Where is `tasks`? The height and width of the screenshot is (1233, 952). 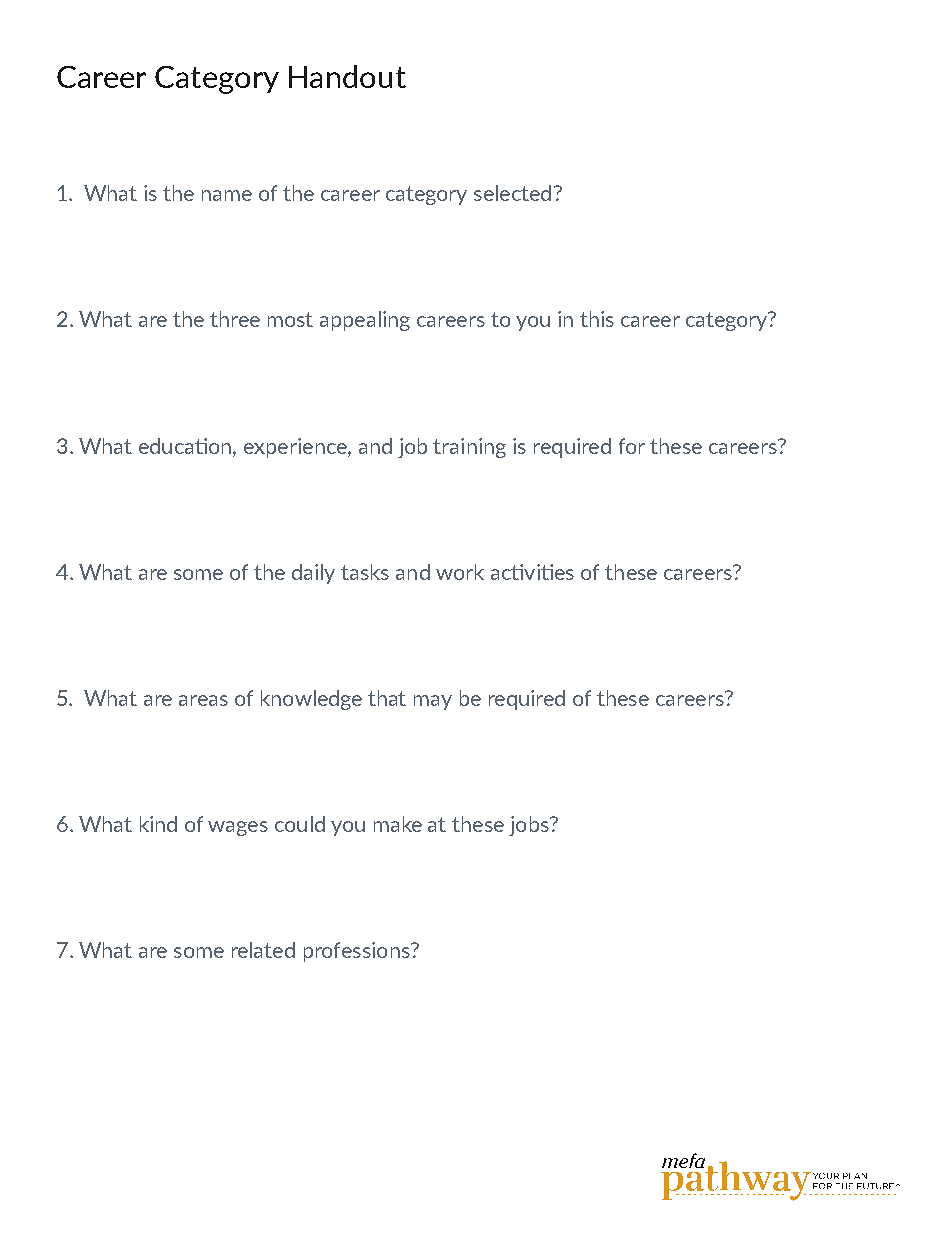 tasks is located at coordinates (365, 572).
